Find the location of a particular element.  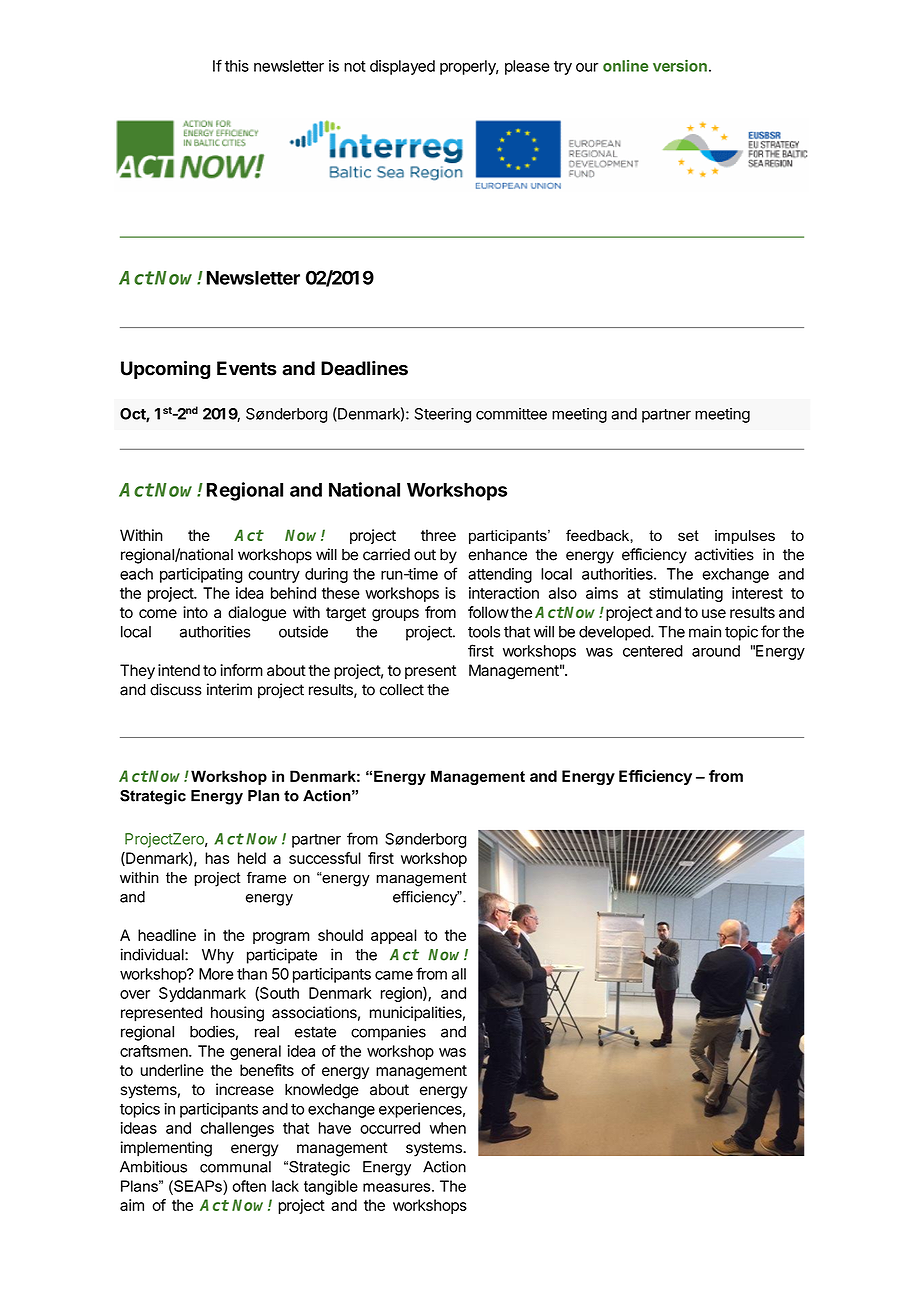

interim is located at coordinates (229, 689).
